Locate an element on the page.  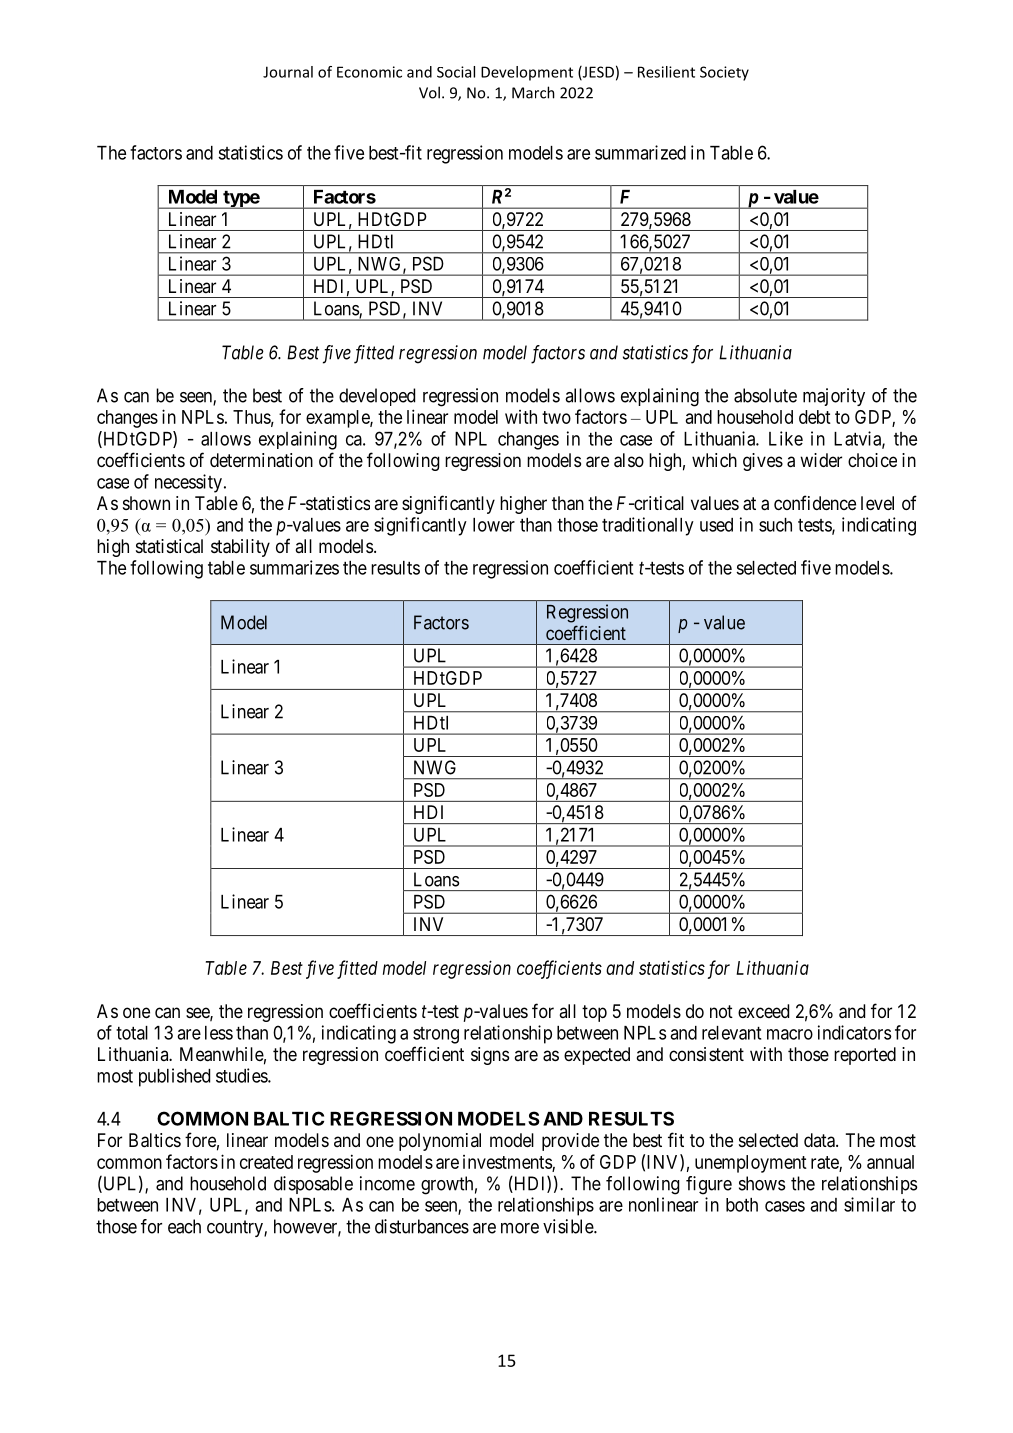
summarizes is located at coordinates (294, 567).
